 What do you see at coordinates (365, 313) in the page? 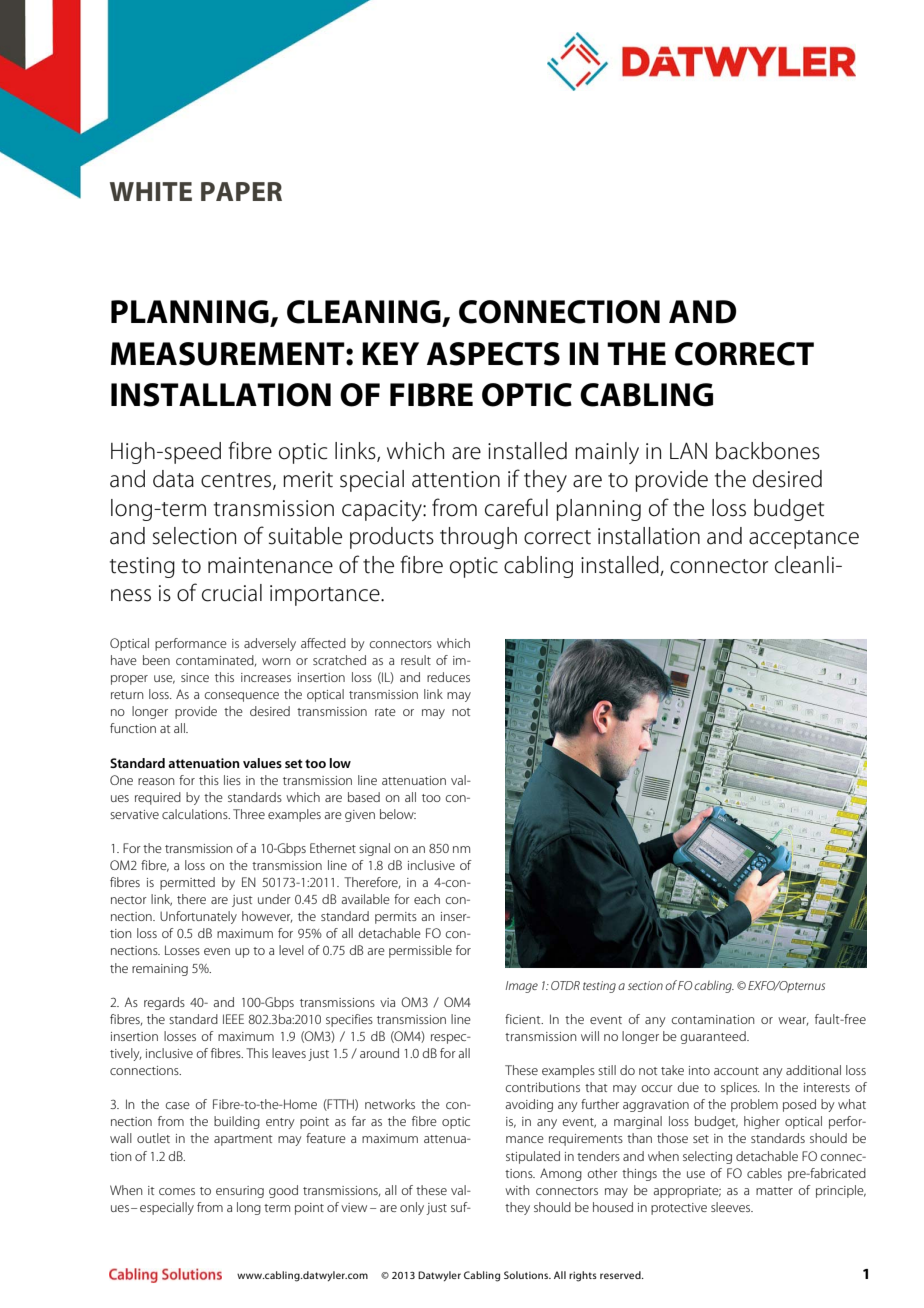
I see `CLEANING` at bounding box center [365, 313].
